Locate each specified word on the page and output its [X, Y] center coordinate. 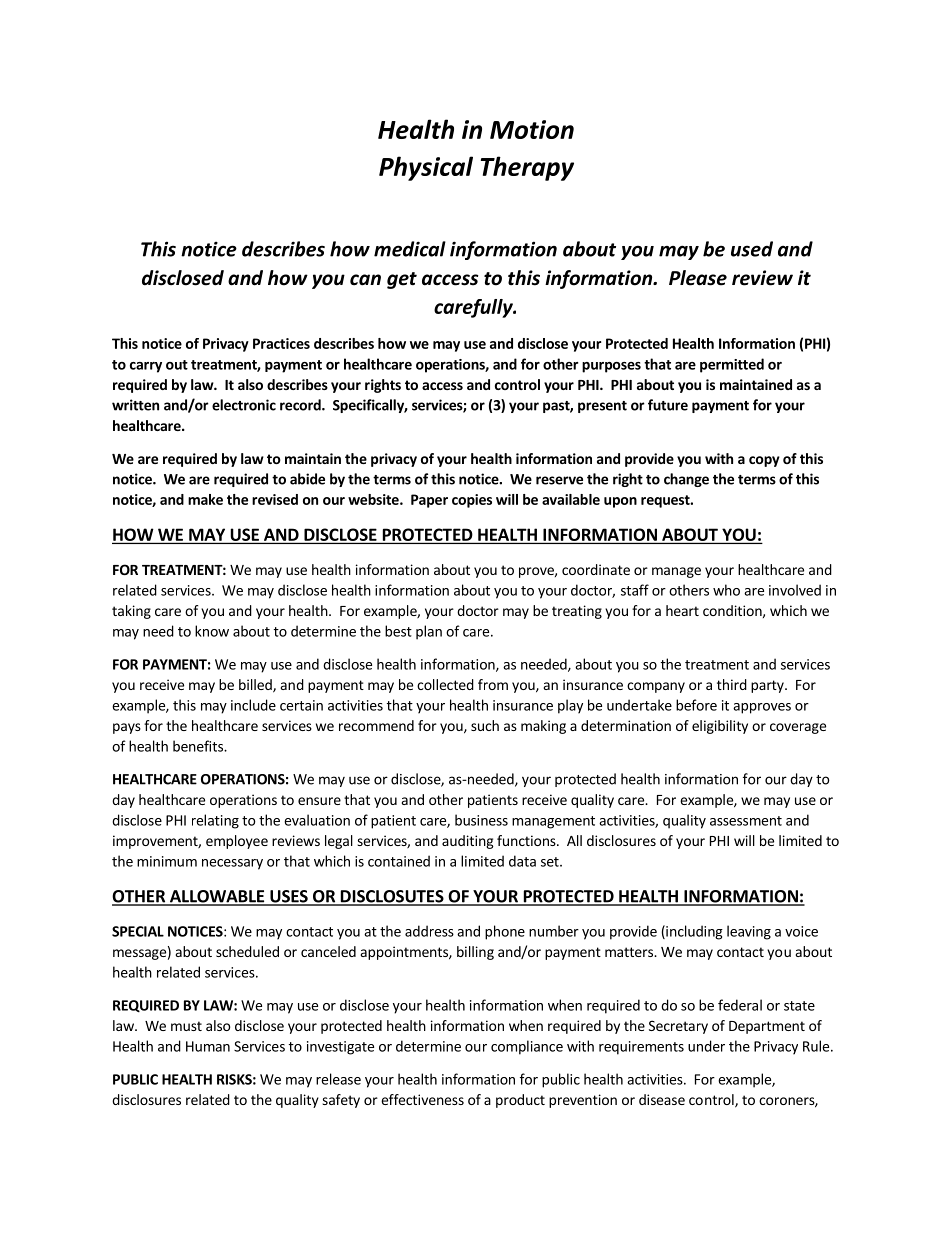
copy [764, 461]
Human [208, 1046]
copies [472, 501]
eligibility [720, 727]
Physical [426, 168]
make [205, 499]
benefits [199, 746]
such [485, 725]
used [752, 249]
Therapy [527, 168]
